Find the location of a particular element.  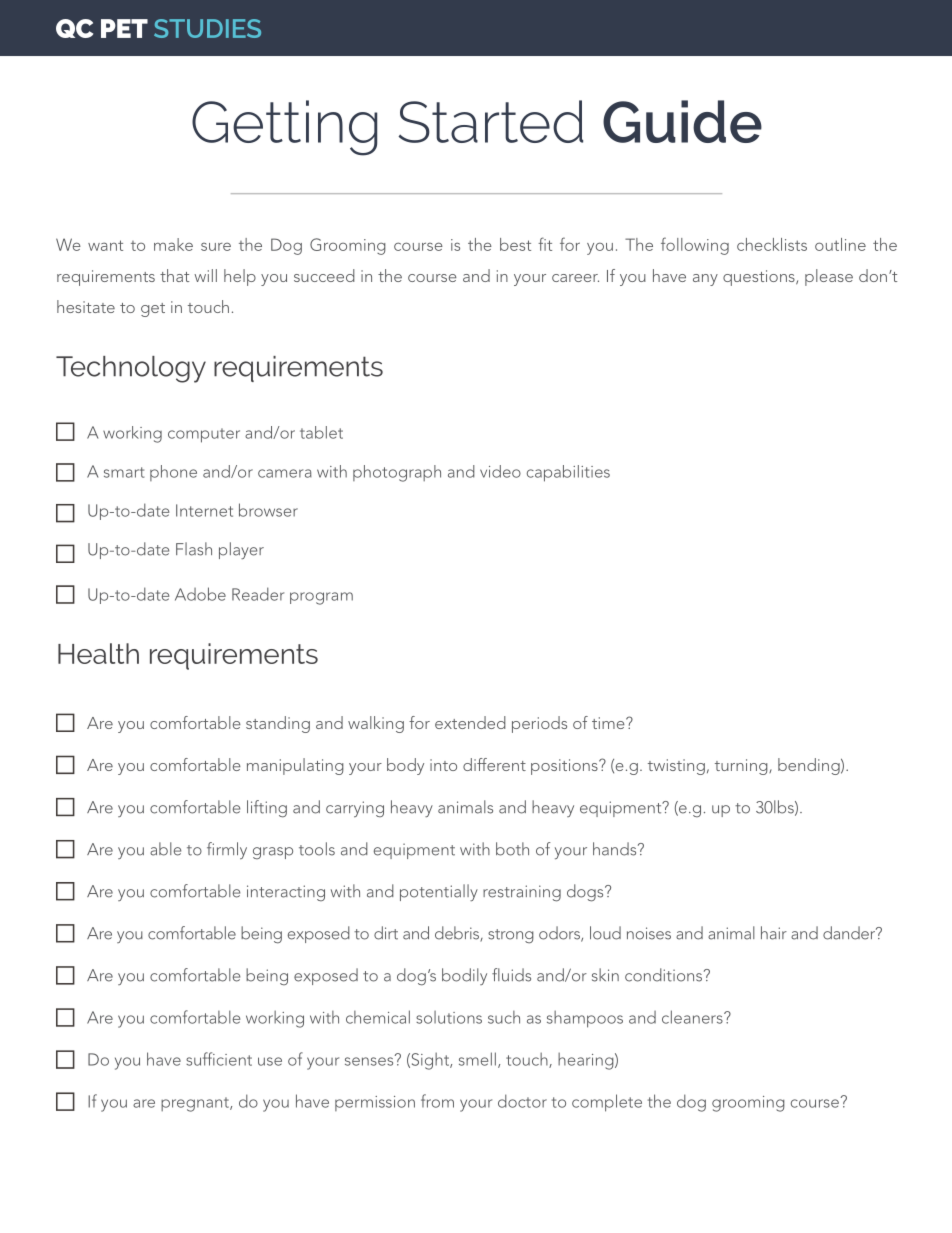

Getting is located at coordinates (284, 128).
